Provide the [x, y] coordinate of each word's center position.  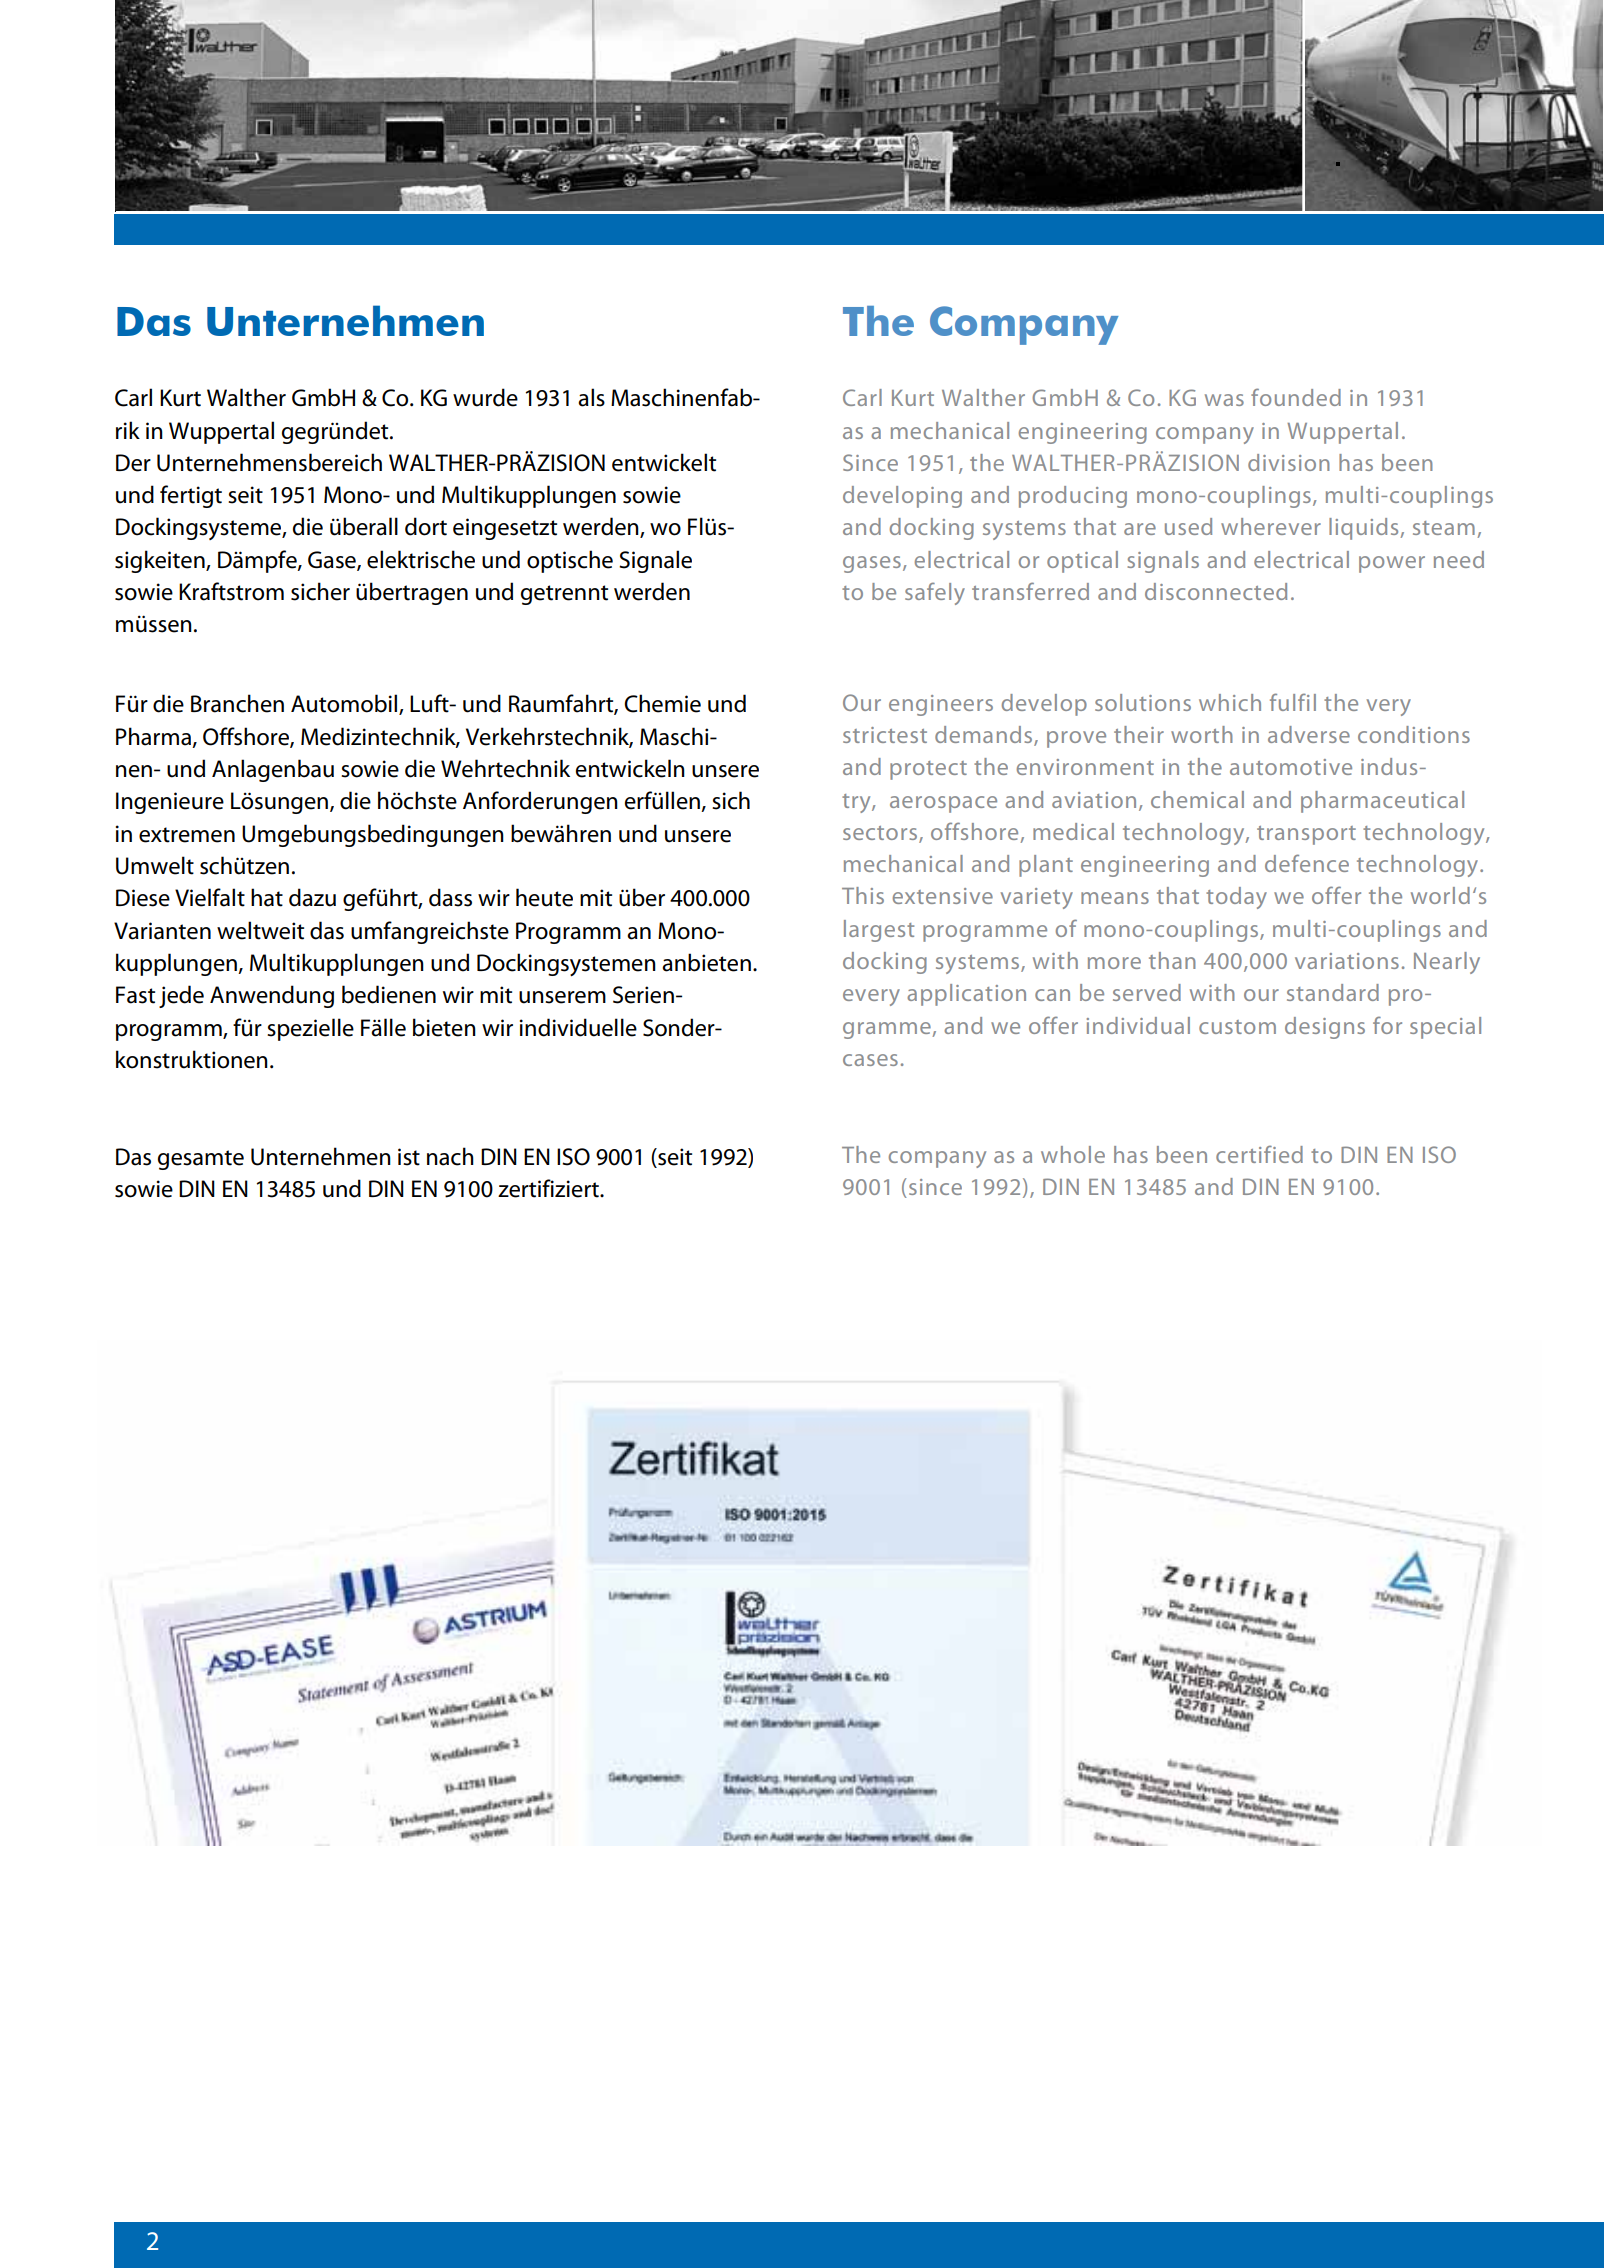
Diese [143, 898]
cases [870, 1060]
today [1236, 898]
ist [409, 1157]
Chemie [662, 703]
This [863, 895]
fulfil [1293, 702]
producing [1073, 497]
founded [1296, 397]
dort [426, 526]
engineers [941, 705]
